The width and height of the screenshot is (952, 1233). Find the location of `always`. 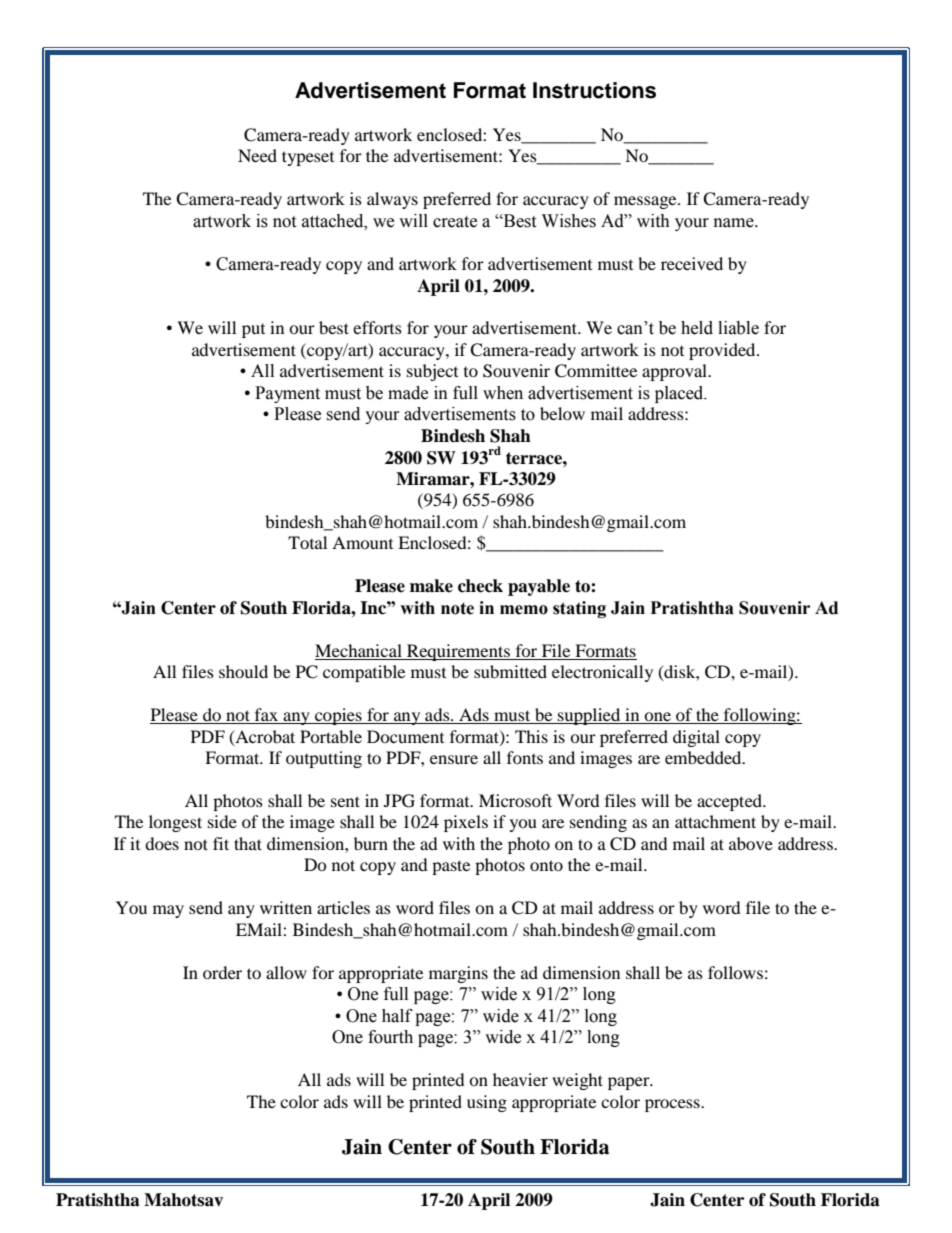

always is located at coordinates (392, 200).
